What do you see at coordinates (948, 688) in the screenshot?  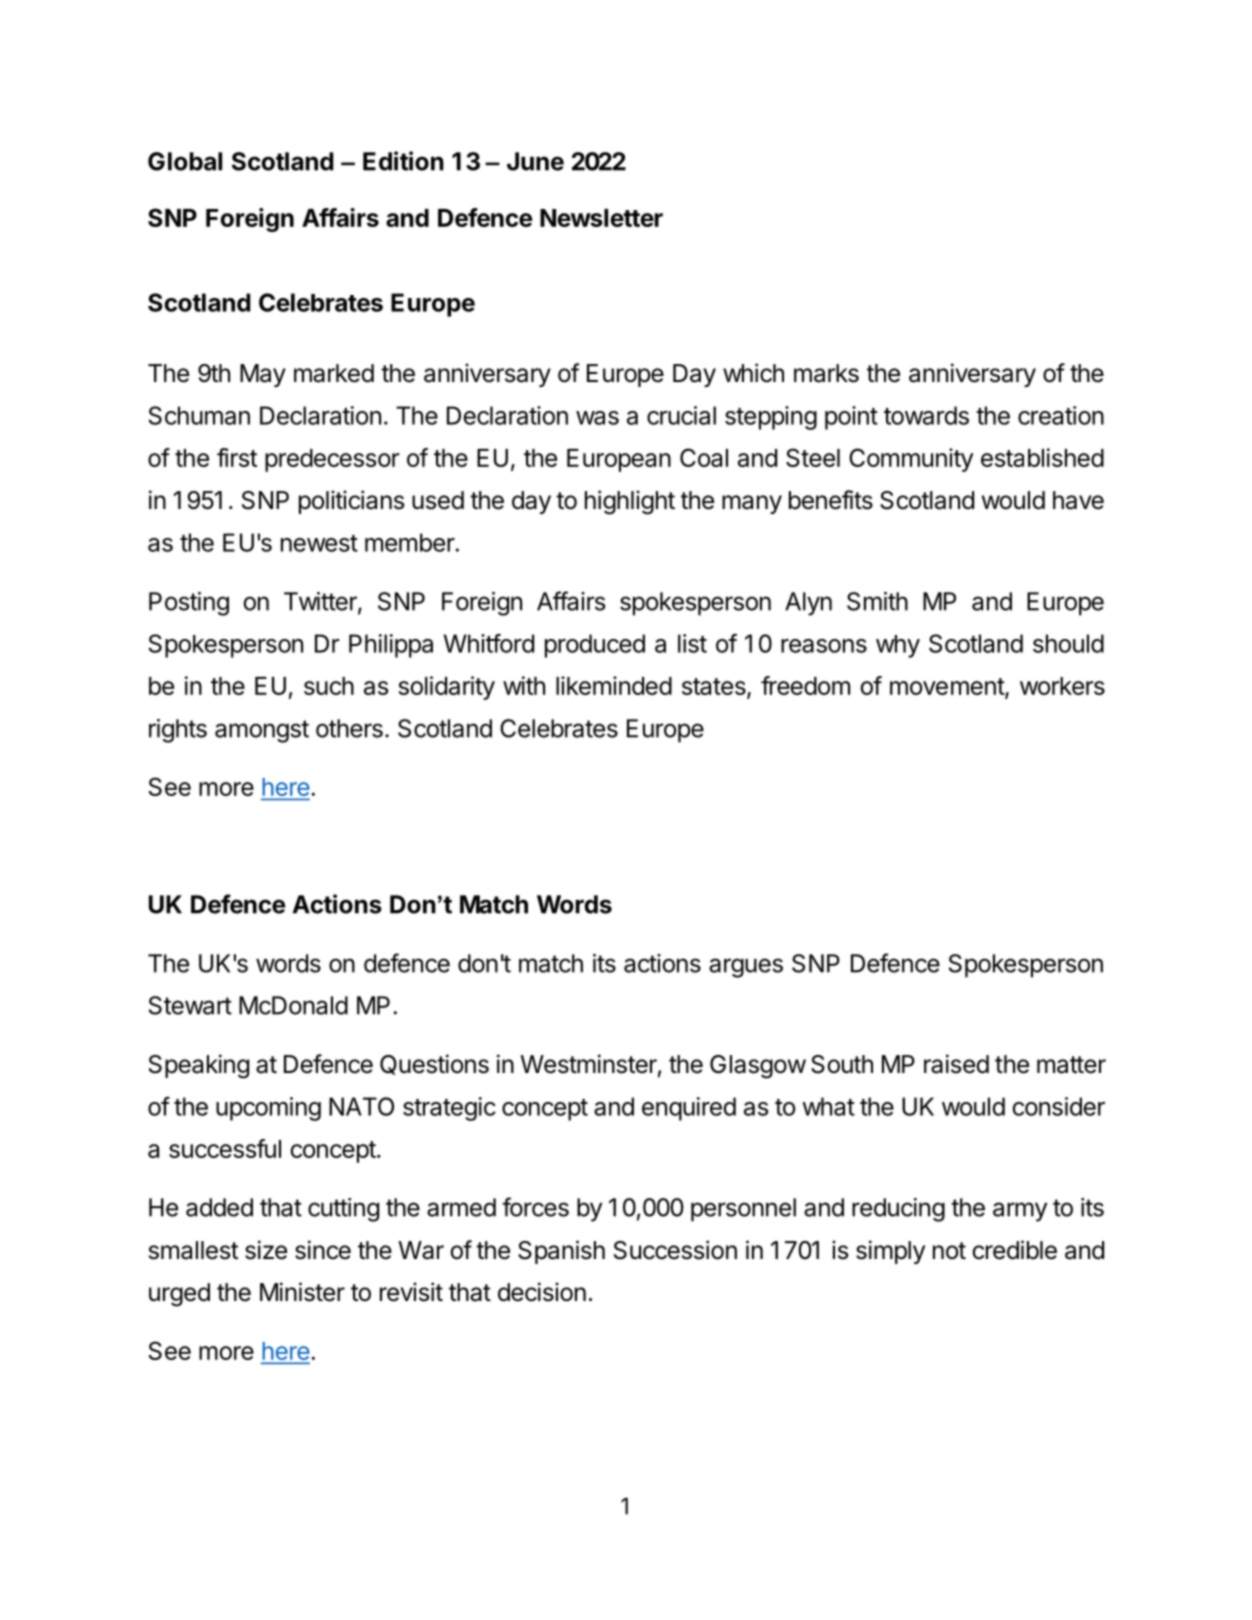 I see `movement` at bounding box center [948, 688].
